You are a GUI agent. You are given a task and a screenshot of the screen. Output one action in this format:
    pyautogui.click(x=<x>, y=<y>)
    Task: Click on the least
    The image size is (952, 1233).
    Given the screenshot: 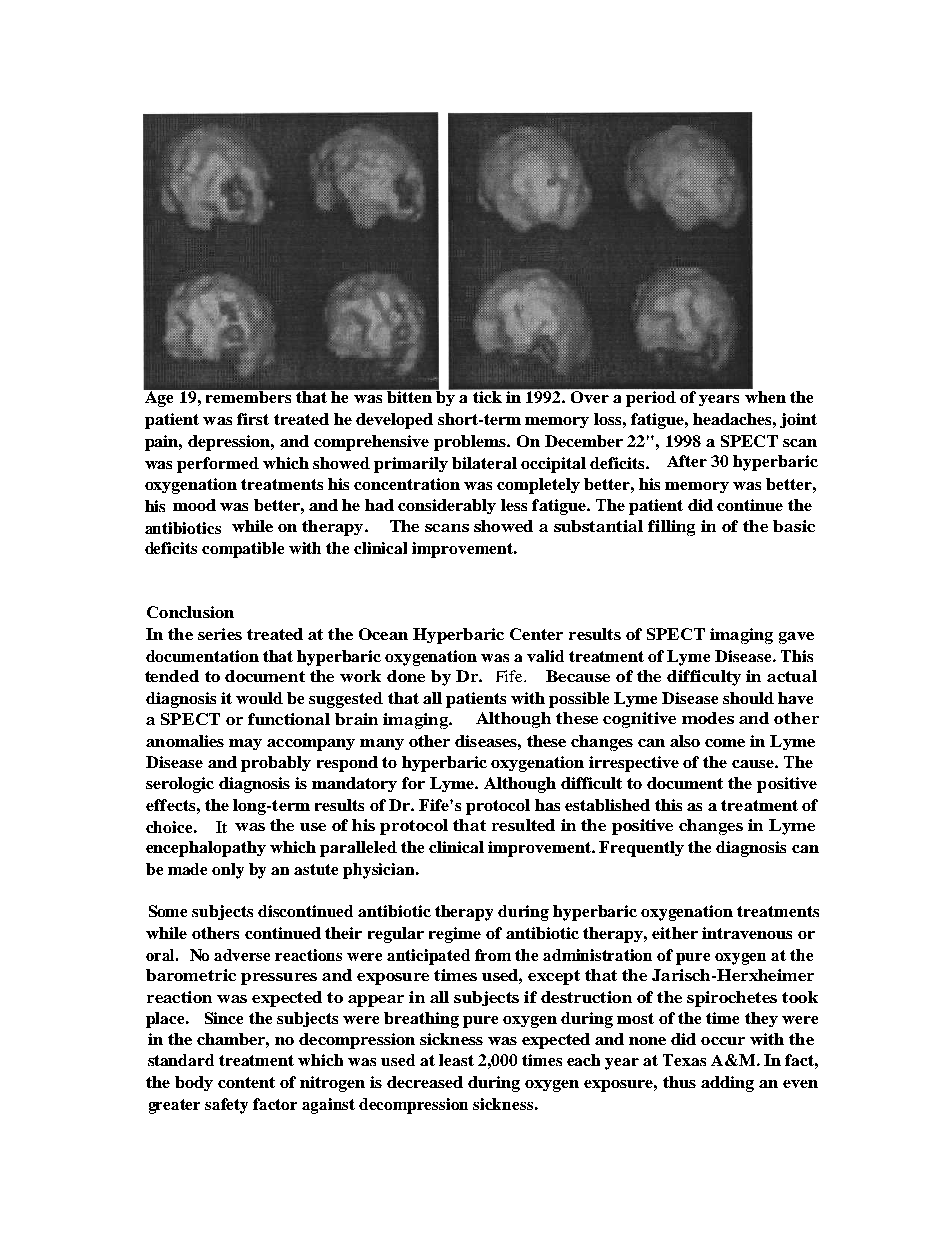 What is the action you would take?
    pyautogui.click(x=456, y=1060)
